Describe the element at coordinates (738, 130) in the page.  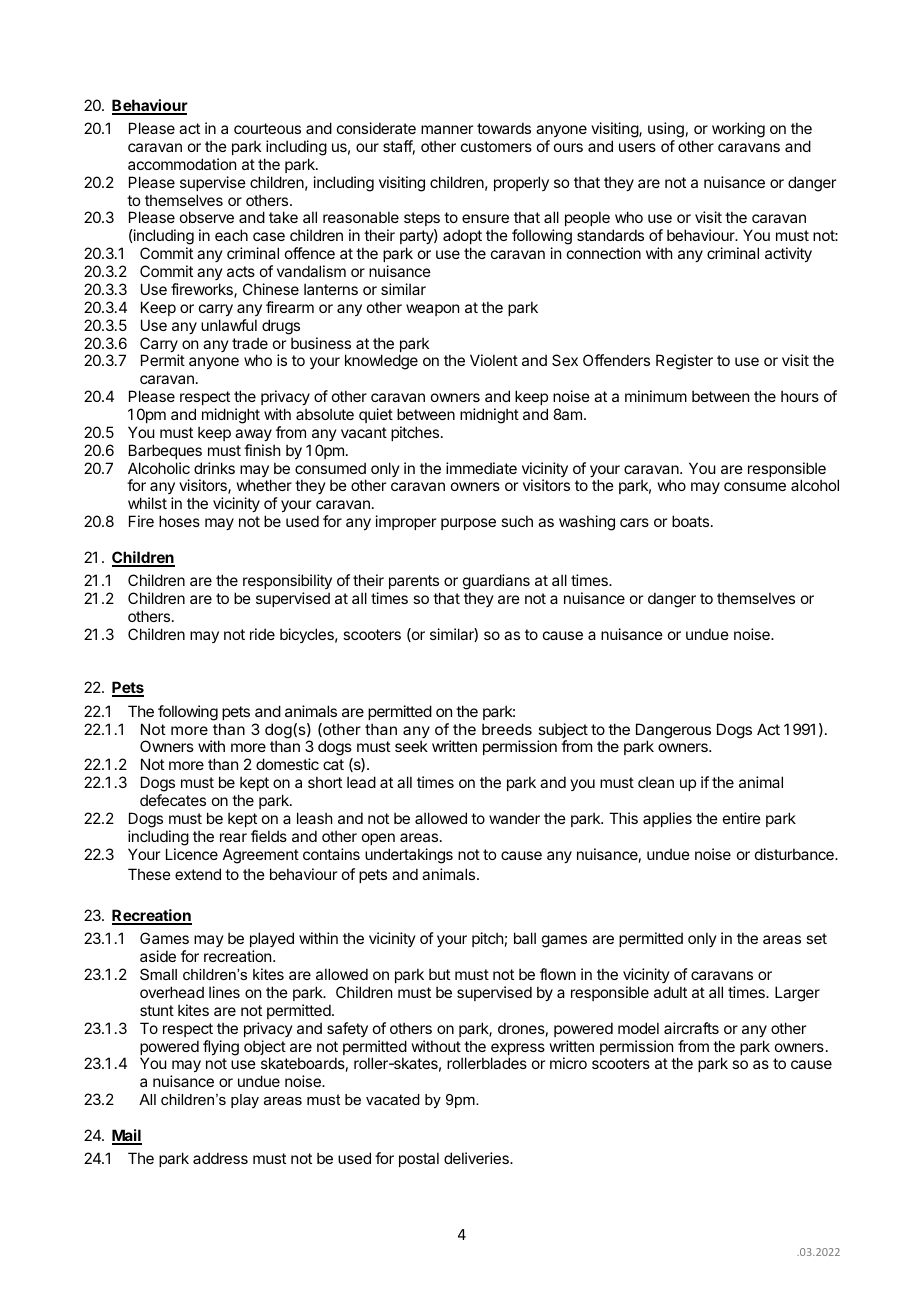
I see `working` at that location.
